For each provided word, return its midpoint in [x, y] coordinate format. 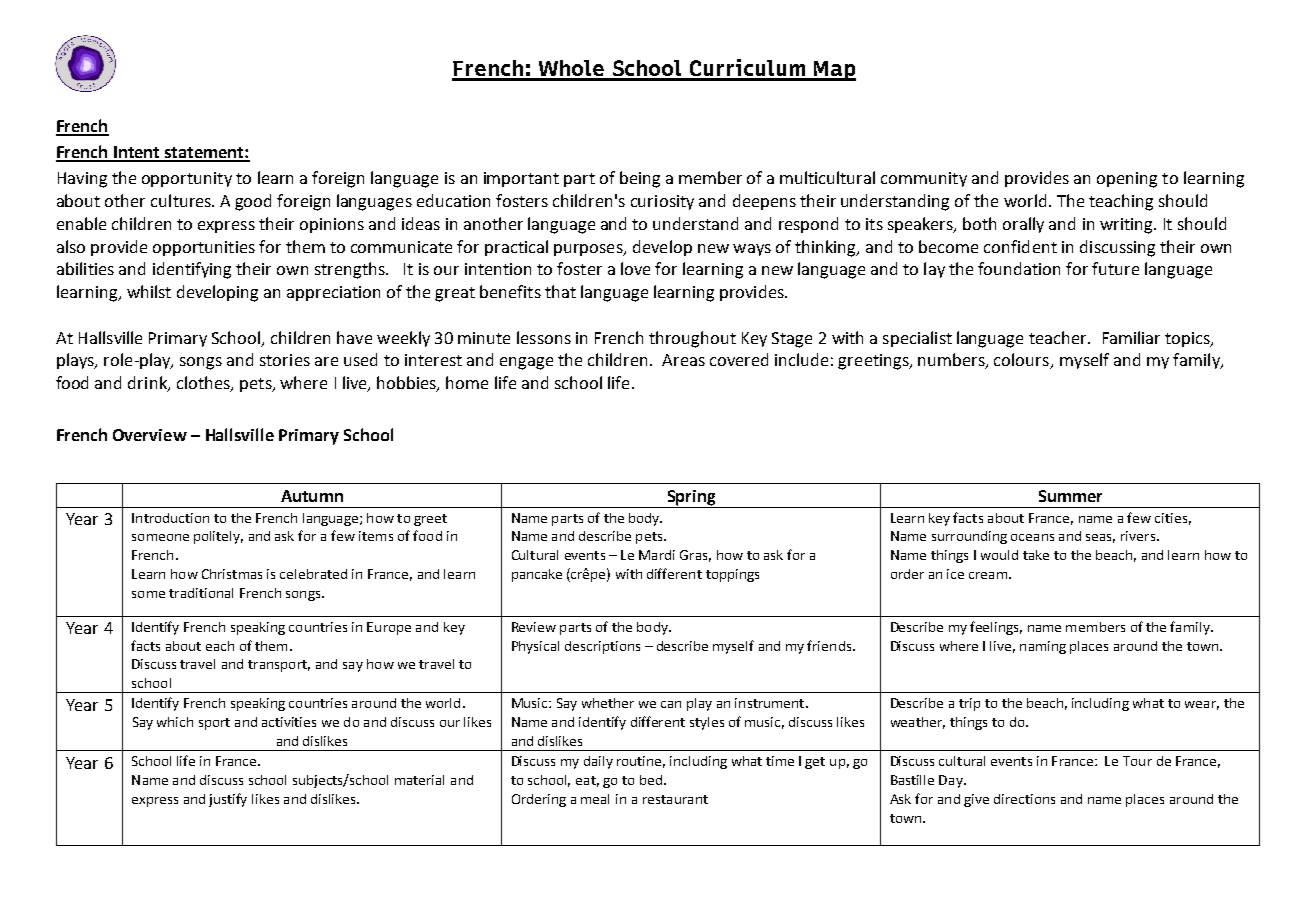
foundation [1019, 268]
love [635, 268]
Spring [691, 499]
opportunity [187, 179]
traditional [201, 593]
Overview [150, 435]
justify [228, 800]
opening [1127, 180]
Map [833, 71]
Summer [1070, 496]
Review [534, 627]
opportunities [204, 248]
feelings [996, 628]
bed [651, 780]
